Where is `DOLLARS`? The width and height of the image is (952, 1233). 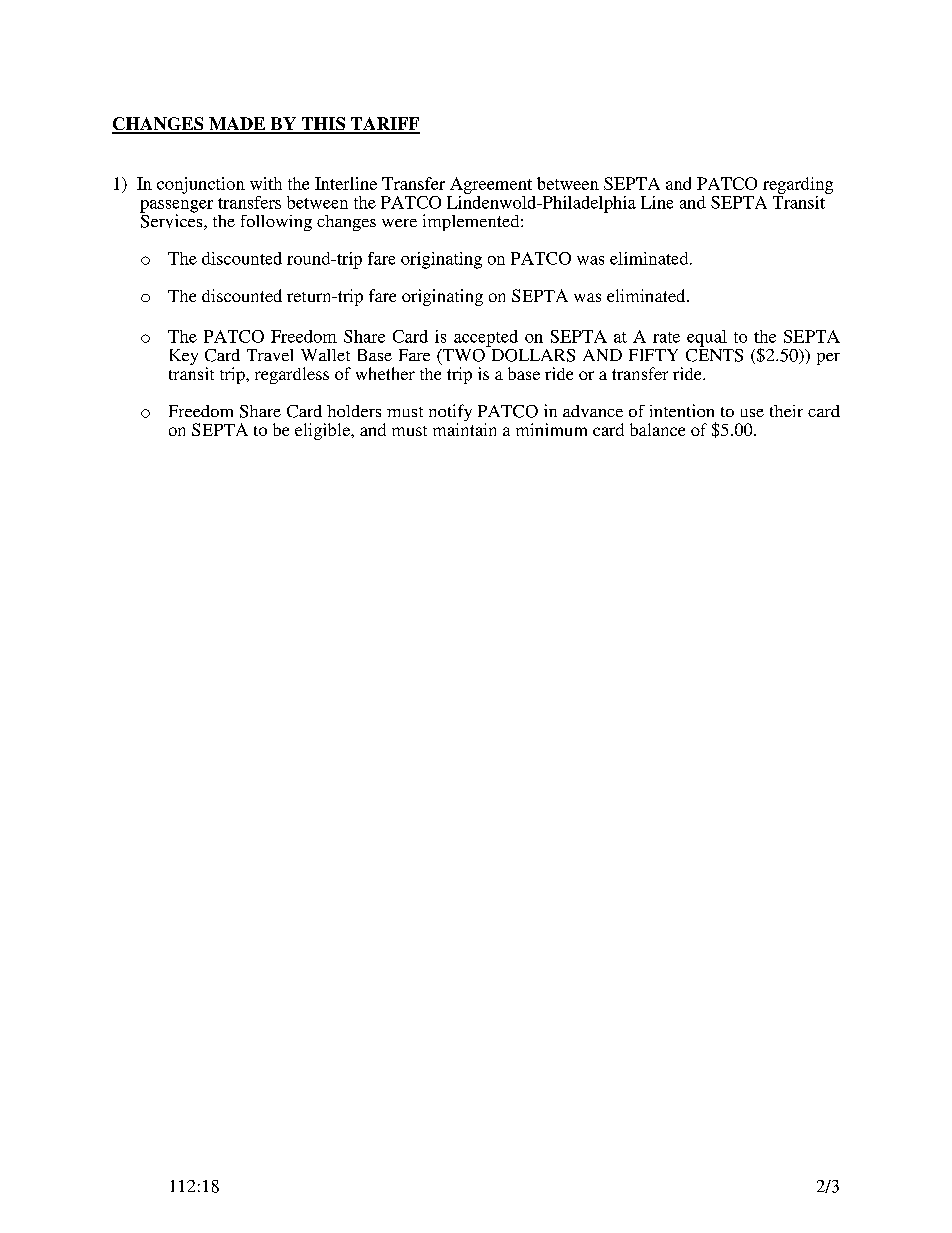 DOLLARS is located at coordinates (532, 354).
